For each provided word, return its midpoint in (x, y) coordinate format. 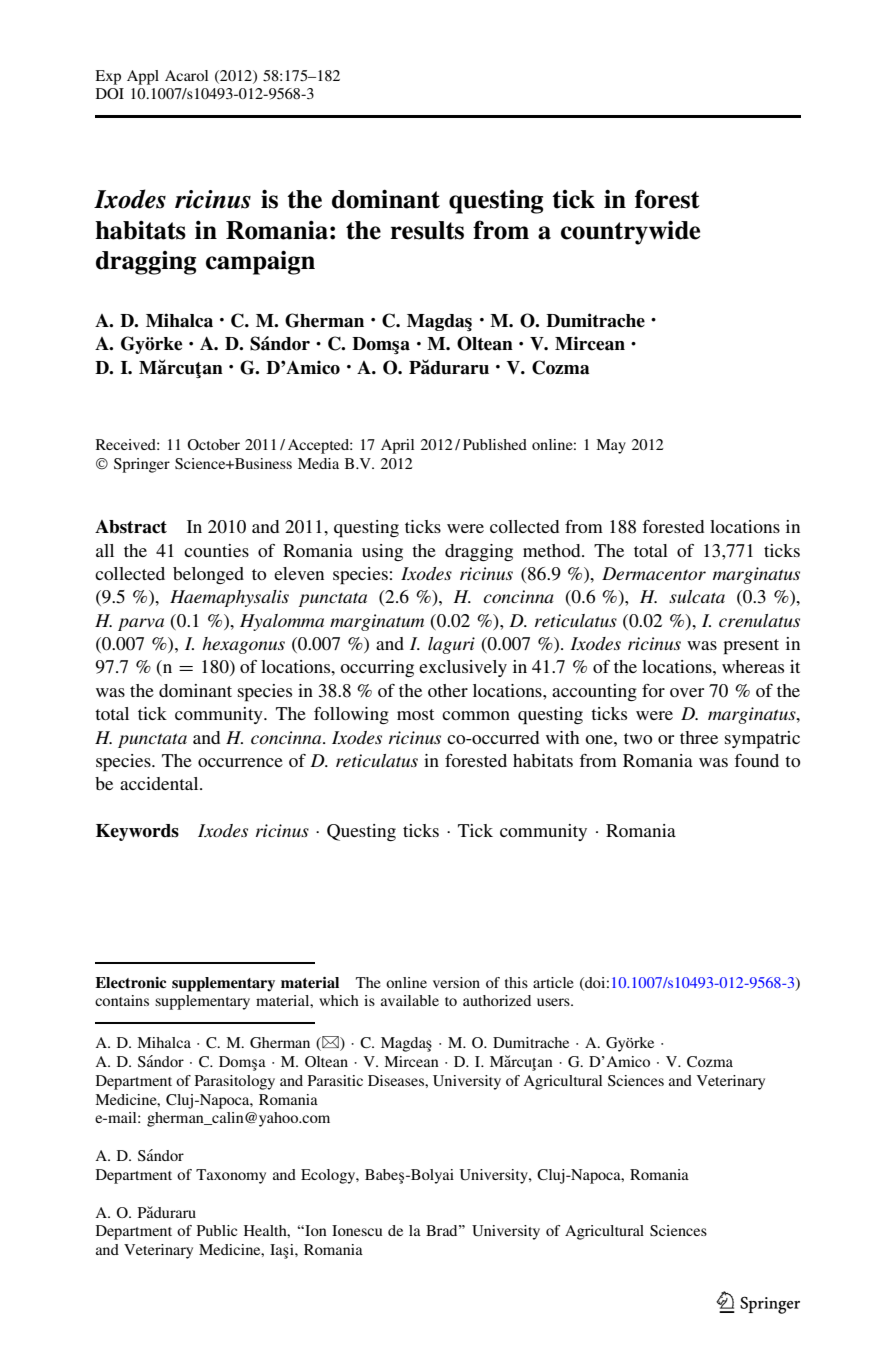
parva (141, 624)
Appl (143, 77)
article (553, 982)
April (397, 446)
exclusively (463, 668)
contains (122, 1000)
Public (217, 1230)
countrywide (630, 232)
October (213, 444)
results (427, 230)
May (611, 446)
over (687, 692)
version (456, 982)
